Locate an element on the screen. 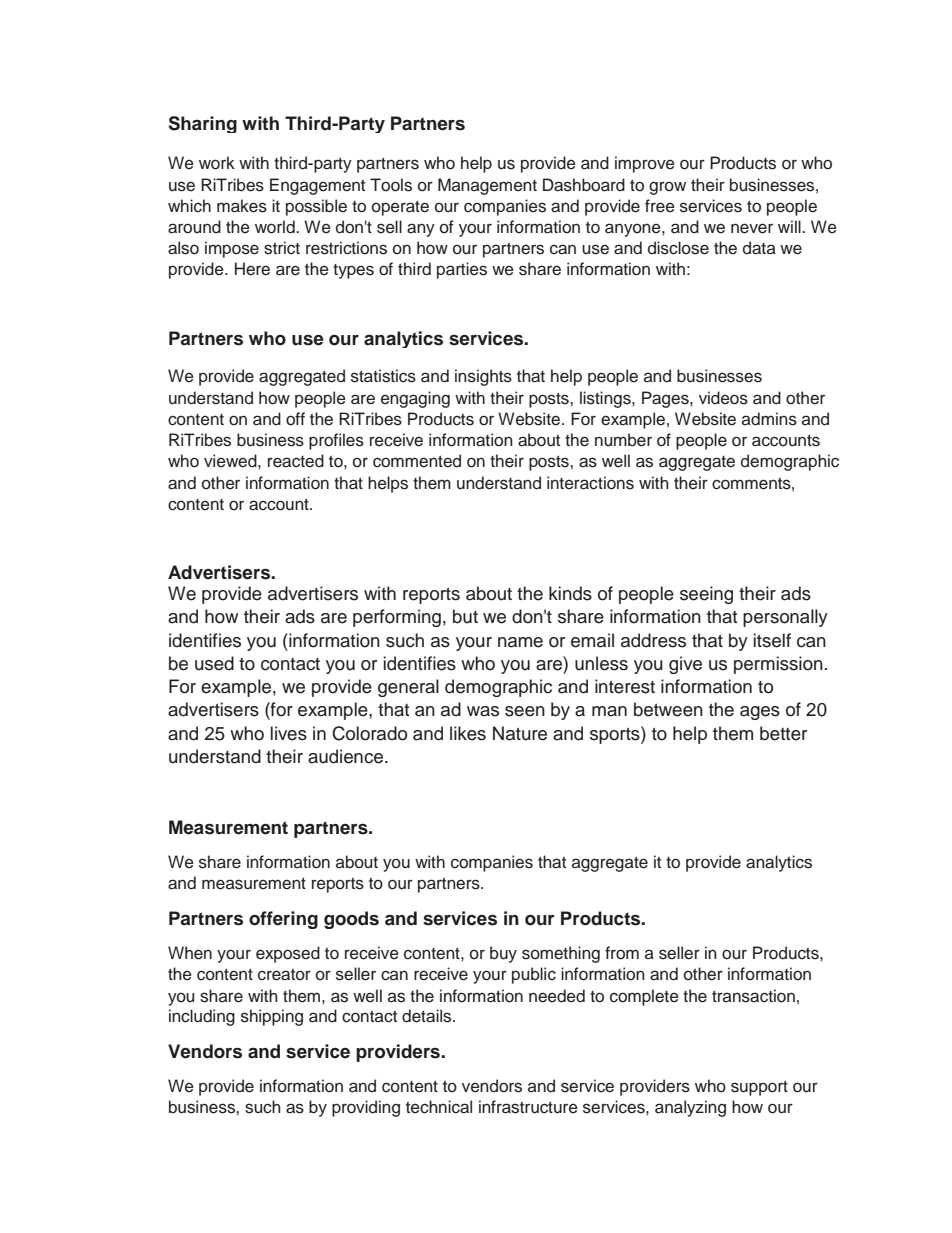 The width and height of the screenshot is (952, 1233). infrastructure is located at coordinates (528, 1107).
